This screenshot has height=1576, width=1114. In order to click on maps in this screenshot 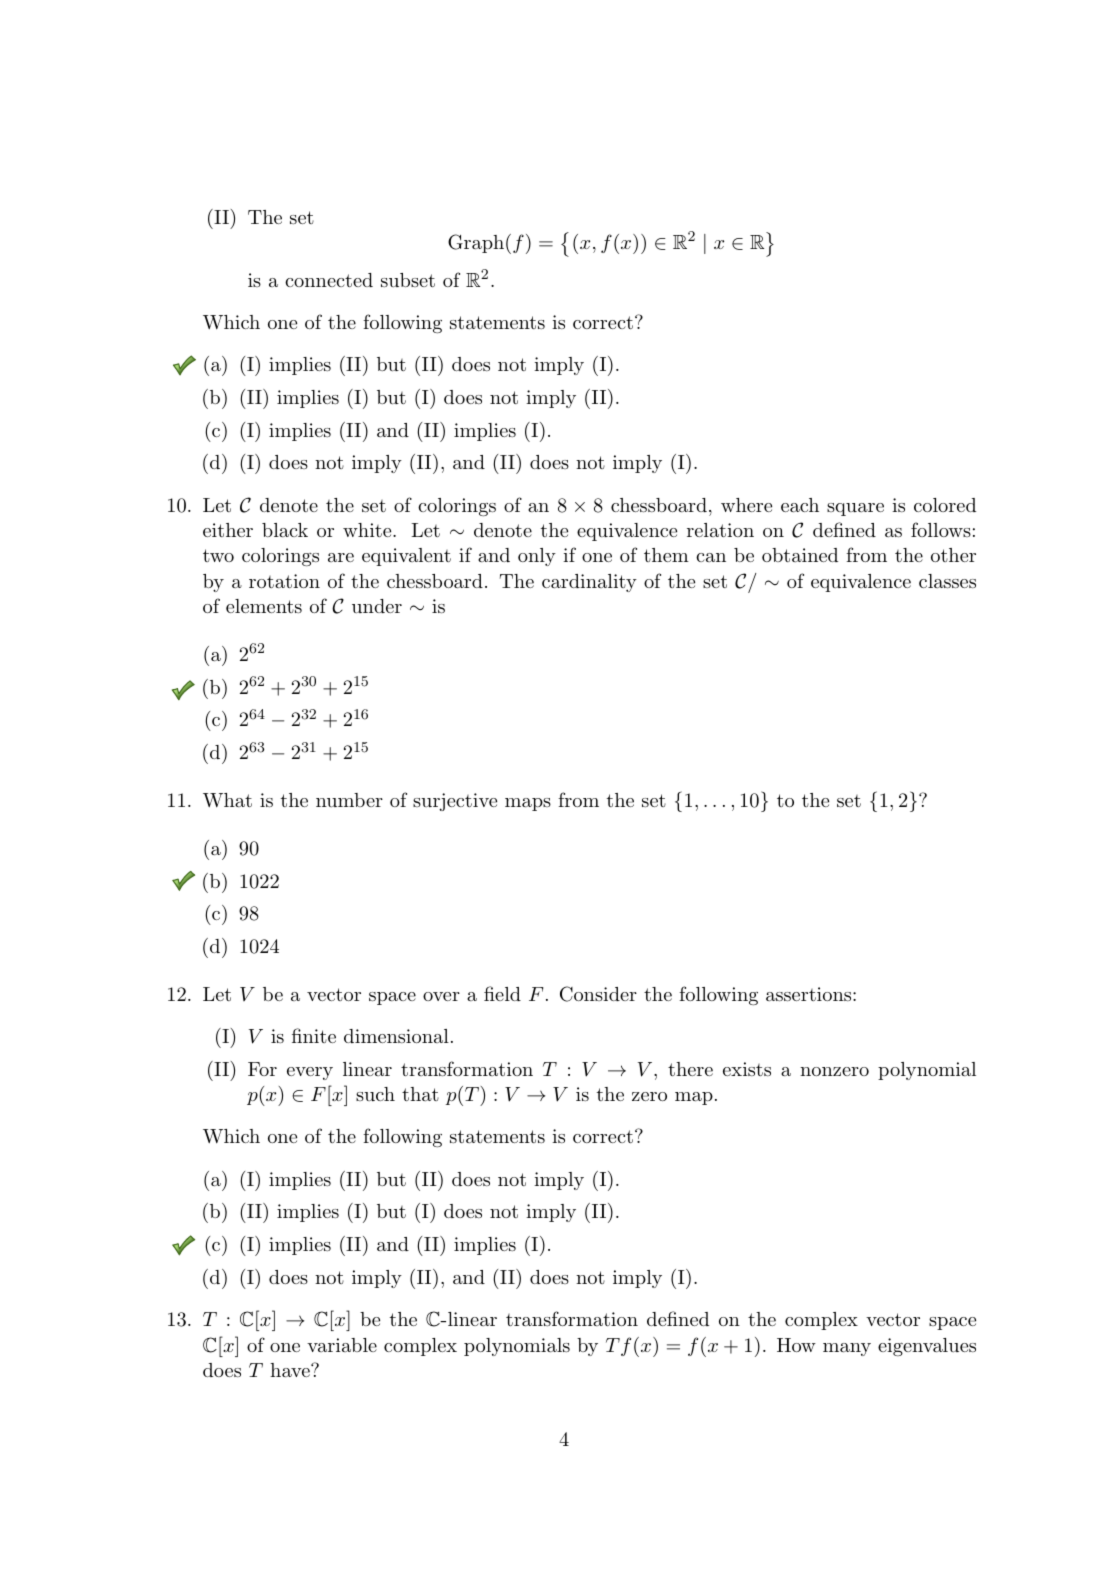, I will do `click(528, 804)`.
